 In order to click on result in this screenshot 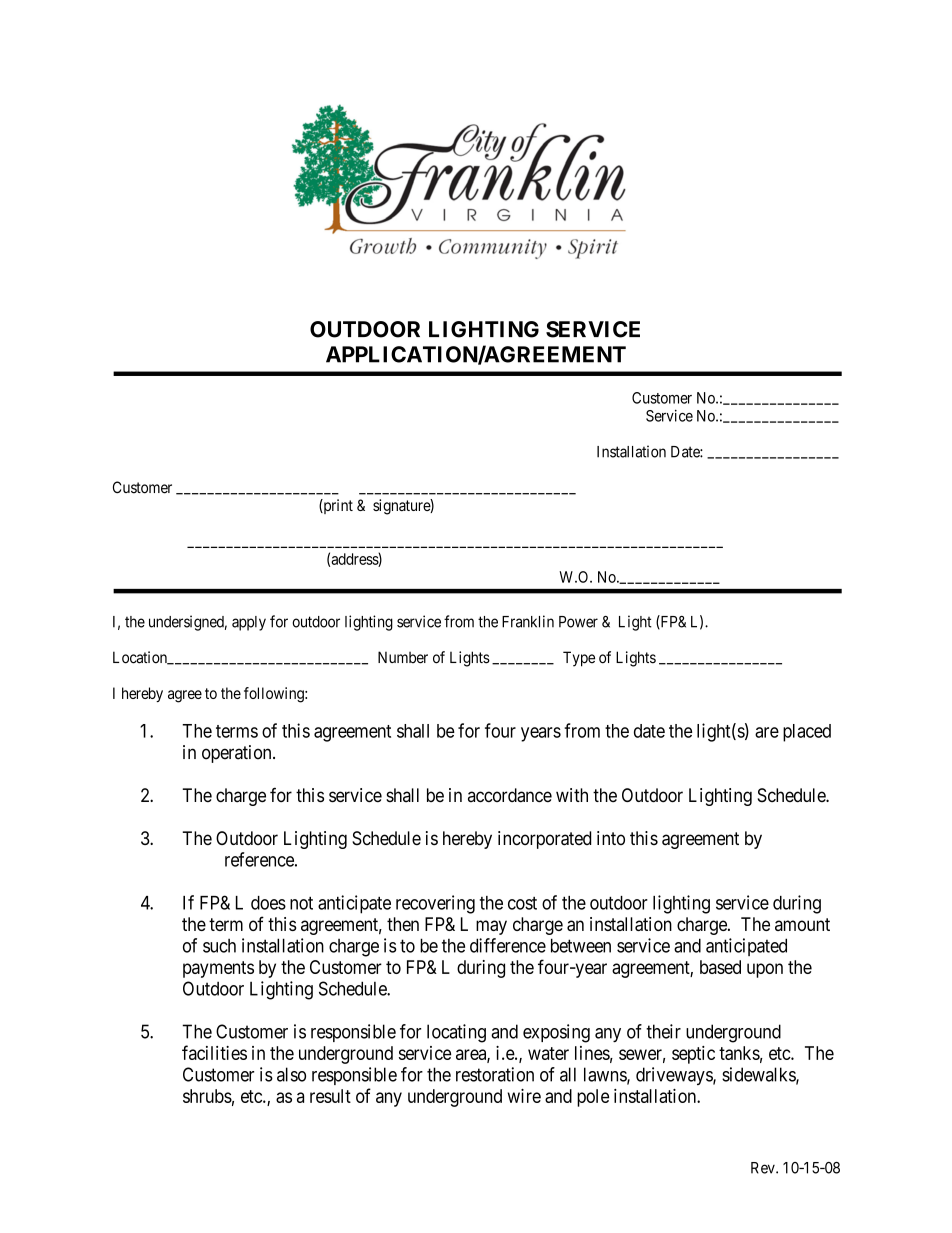, I will do `click(330, 1096)`.
